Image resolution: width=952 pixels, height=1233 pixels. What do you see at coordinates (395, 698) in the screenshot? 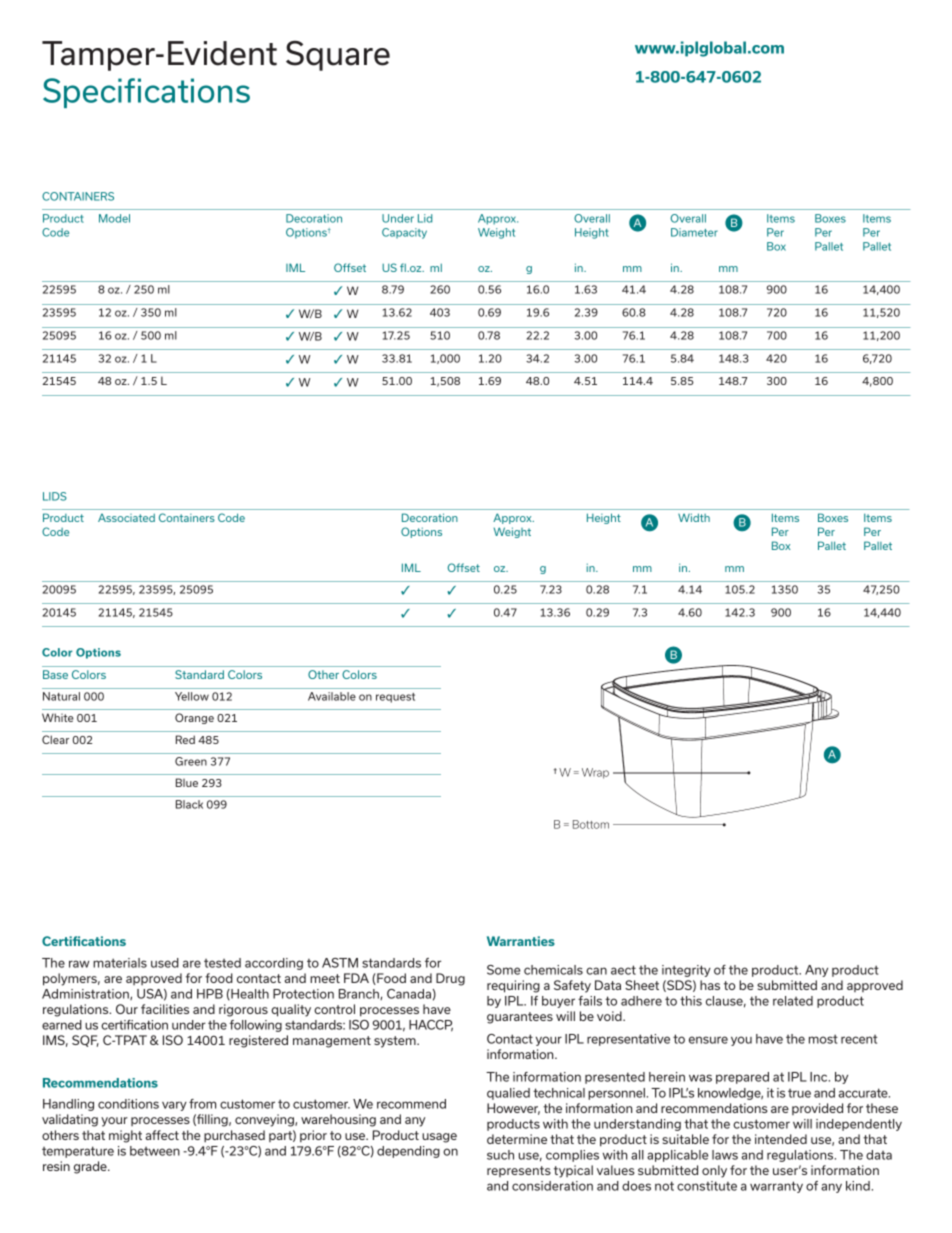
I see `request` at bounding box center [395, 698].
